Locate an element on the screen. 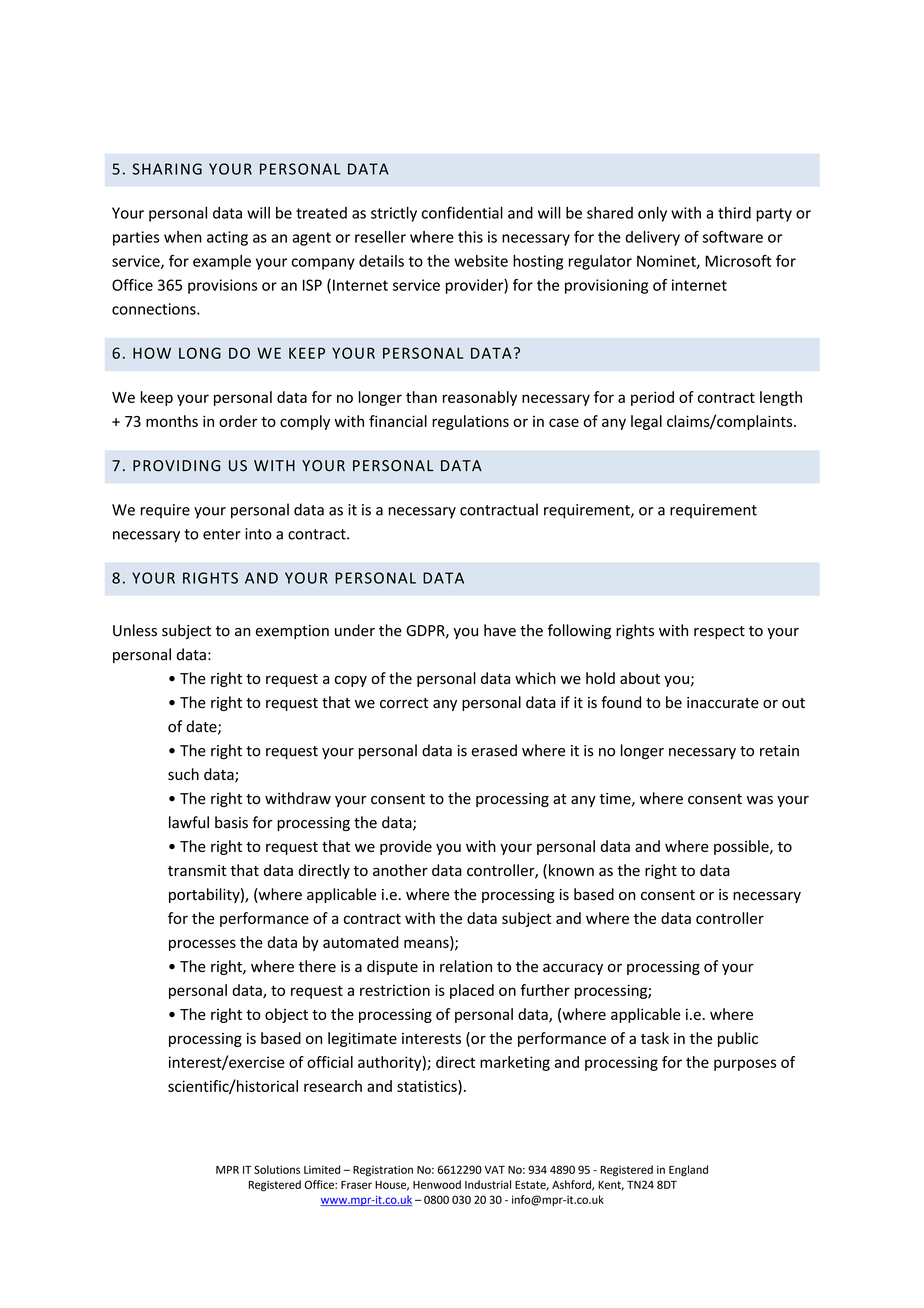 The image size is (924, 1308). processes is located at coordinates (202, 945).
